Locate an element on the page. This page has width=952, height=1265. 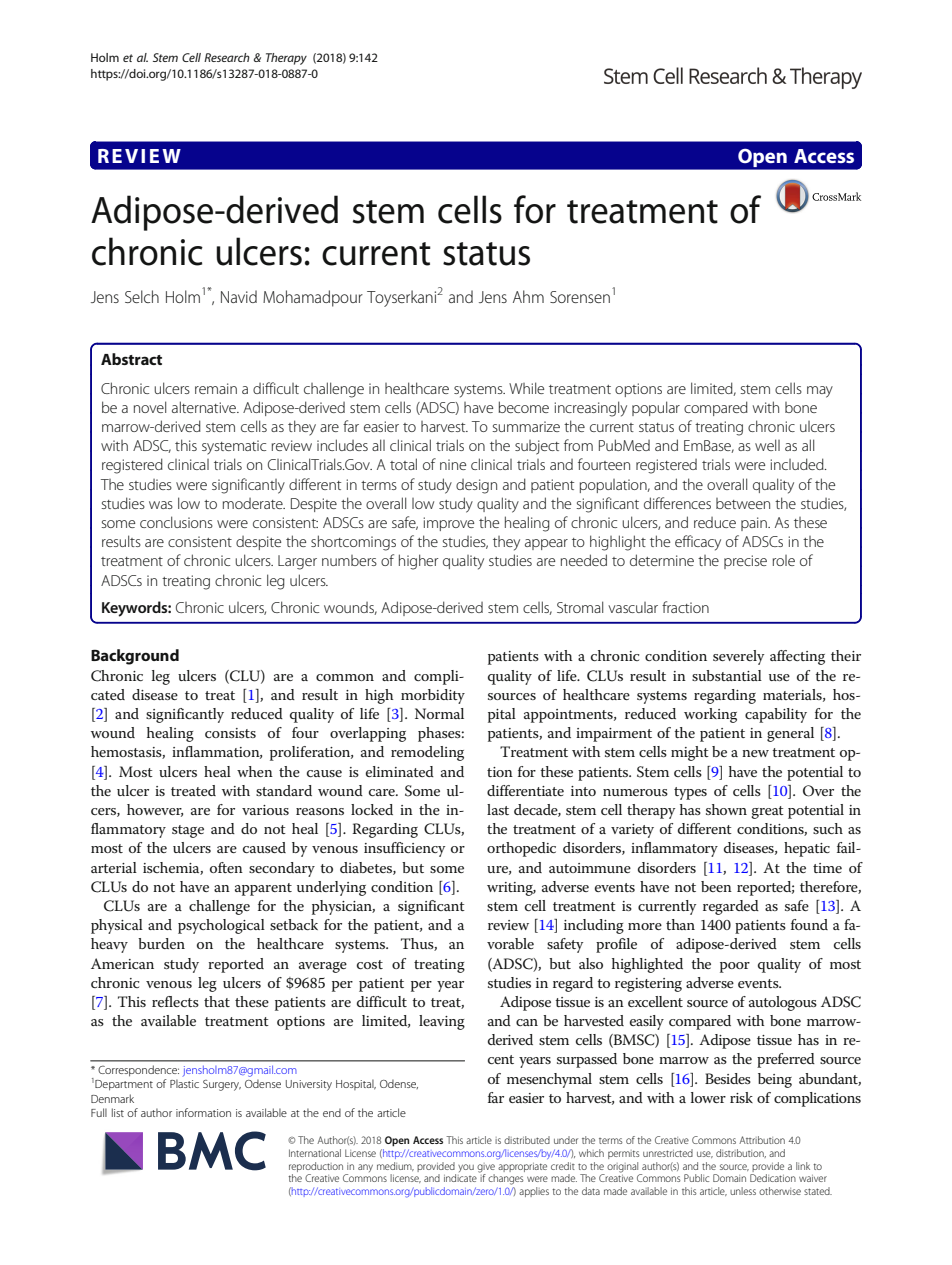
various is located at coordinates (265, 810).
